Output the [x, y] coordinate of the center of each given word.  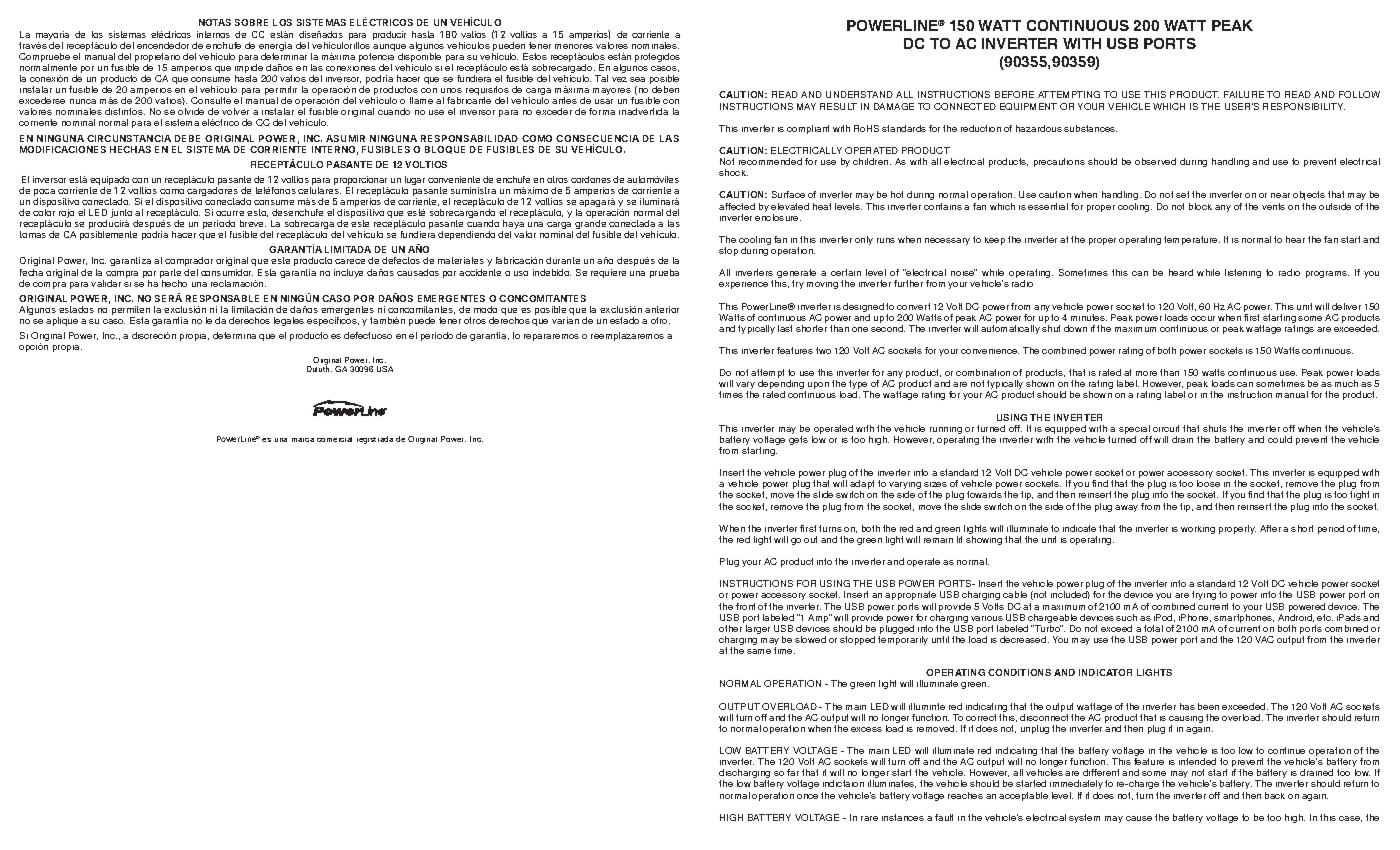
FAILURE [1244, 94]
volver [235, 111]
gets [798, 440]
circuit [1166, 428]
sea [637, 79]
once [807, 796]
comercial [334, 439]
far [793, 772]
